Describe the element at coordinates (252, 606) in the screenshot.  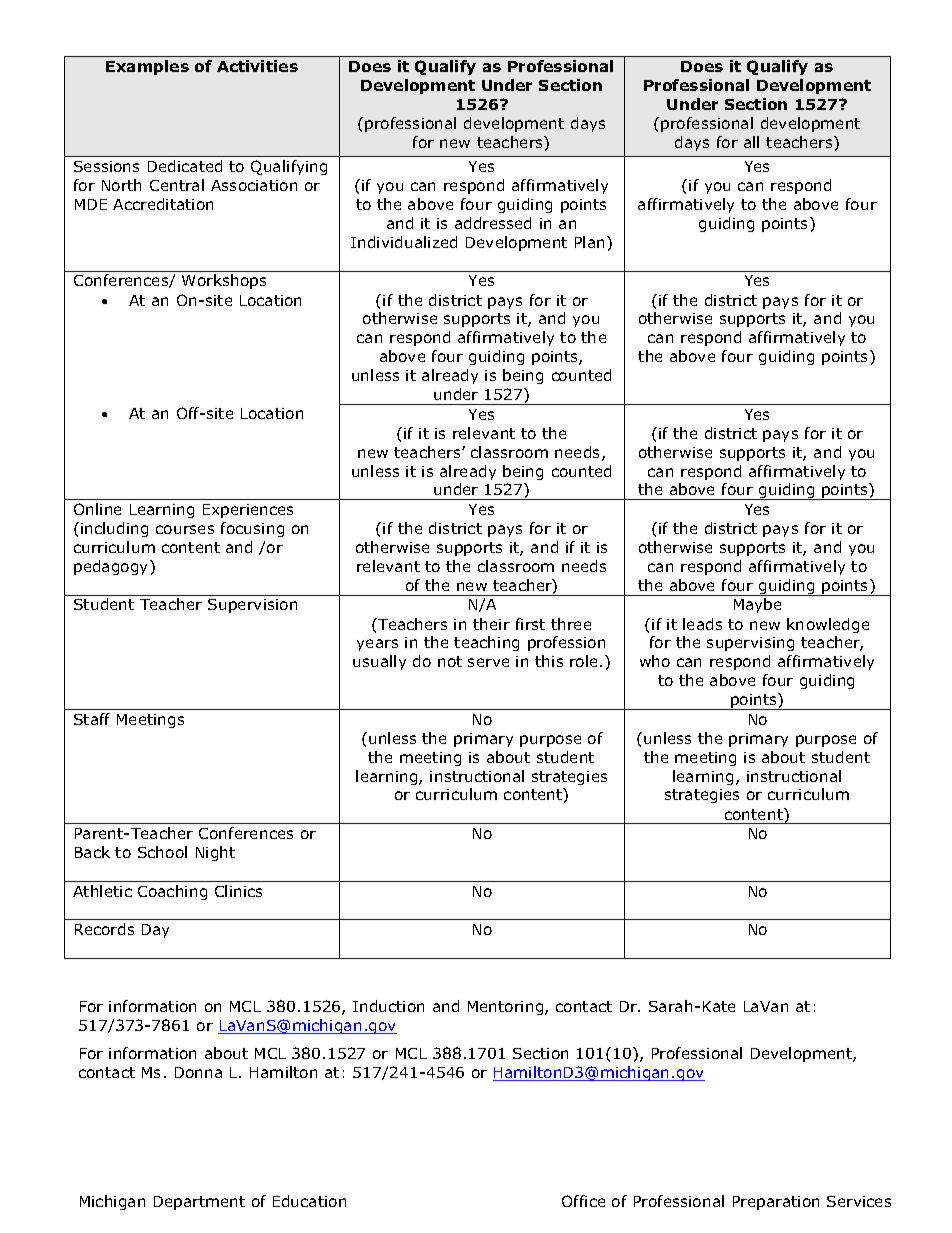
I see `Supervision` at that location.
